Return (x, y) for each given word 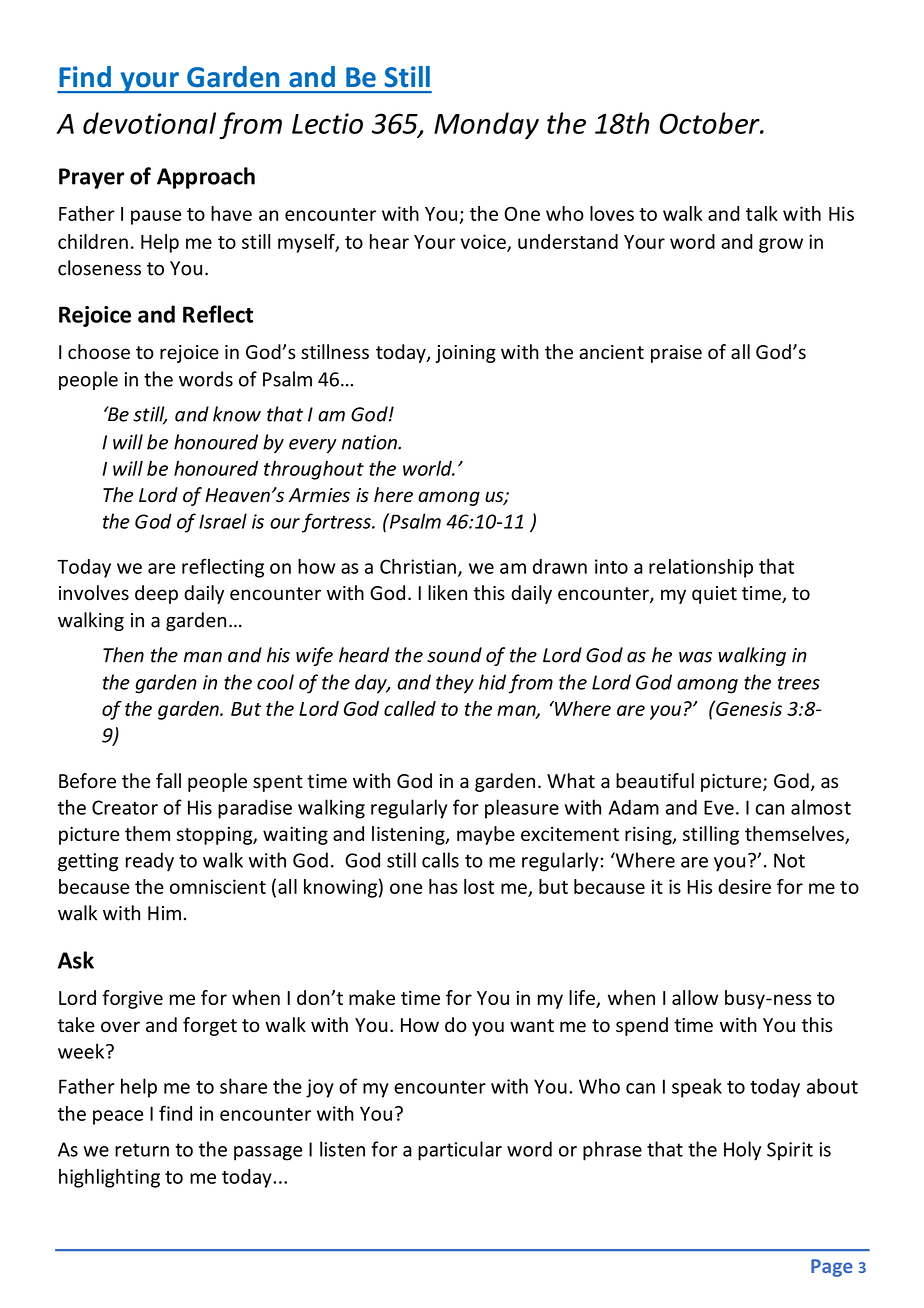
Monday (486, 125)
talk (762, 213)
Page (832, 1268)
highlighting (109, 1178)
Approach (206, 178)
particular (460, 1151)
